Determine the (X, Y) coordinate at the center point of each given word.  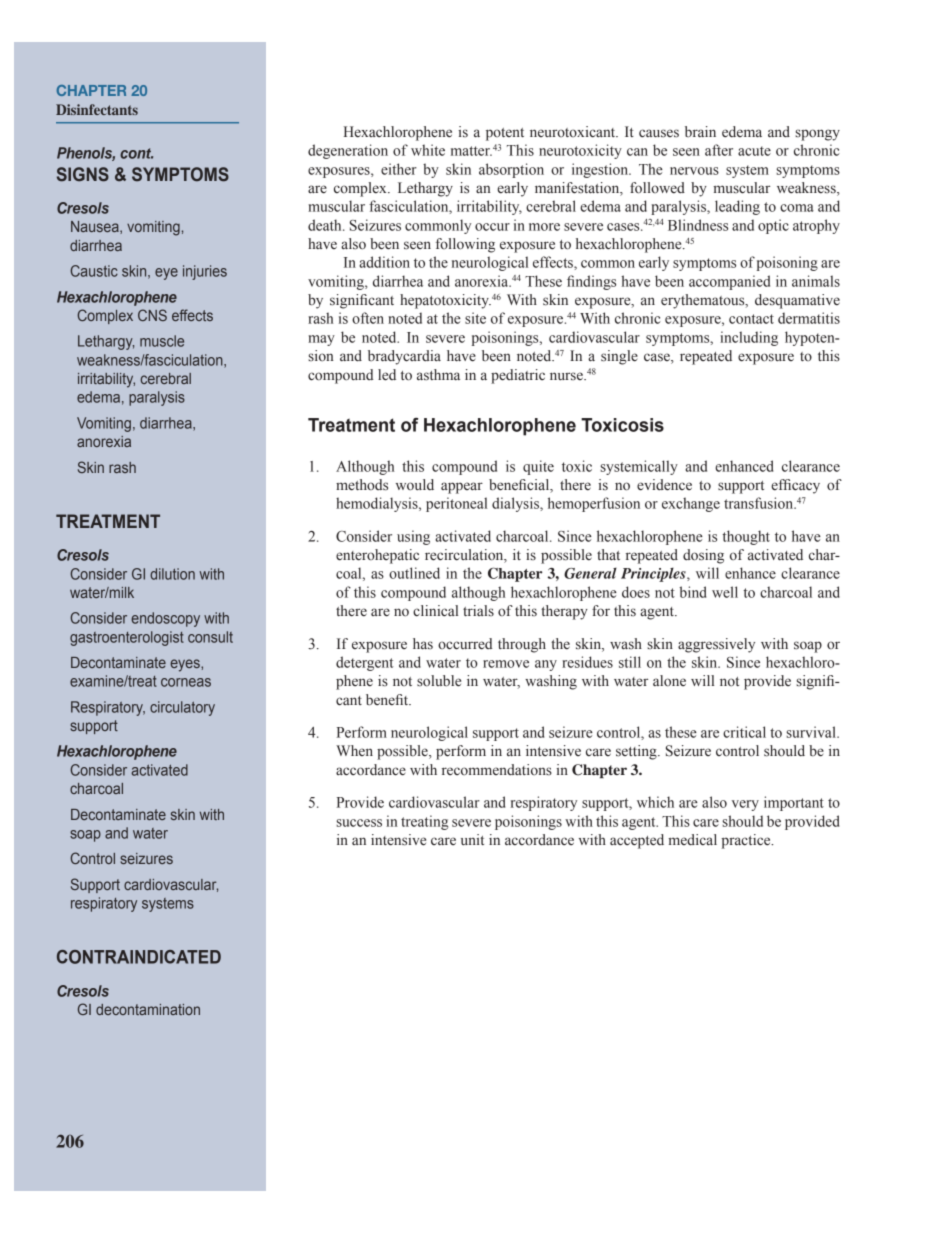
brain (700, 131)
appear (462, 488)
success (359, 823)
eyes (186, 665)
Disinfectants (97, 109)
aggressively (716, 645)
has (423, 644)
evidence (664, 485)
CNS (152, 315)
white (428, 150)
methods (362, 485)
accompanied (729, 282)
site (475, 318)
